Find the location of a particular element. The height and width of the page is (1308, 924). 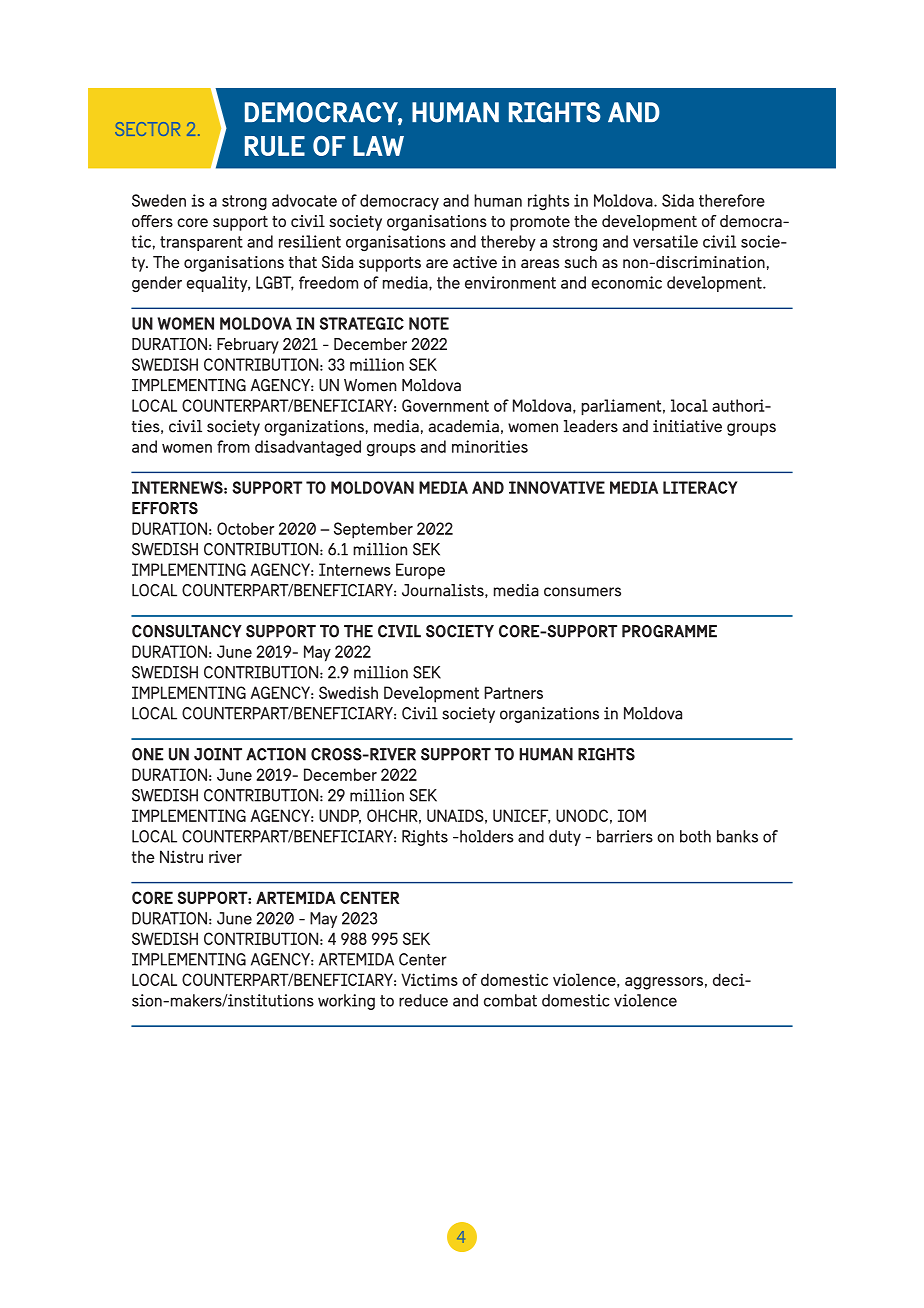

from is located at coordinates (233, 446).
